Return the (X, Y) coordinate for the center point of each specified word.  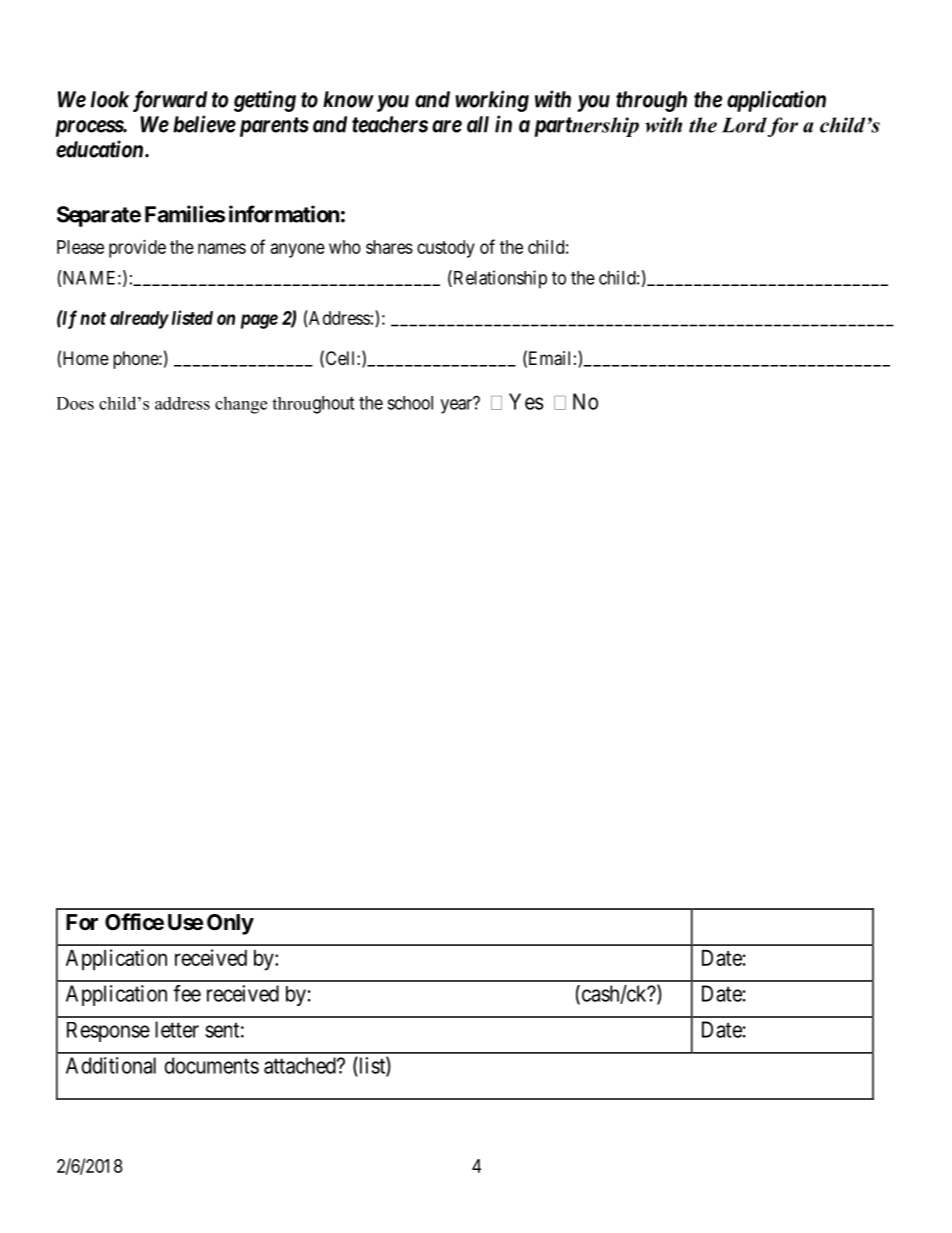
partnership (587, 127)
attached (301, 1065)
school (410, 403)
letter (177, 1029)
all (478, 124)
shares (389, 247)
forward (170, 101)
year (457, 406)
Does (75, 403)
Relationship (499, 279)
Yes (526, 401)
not (93, 318)
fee (187, 993)
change (241, 405)
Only (230, 924)
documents (211, 1065)
